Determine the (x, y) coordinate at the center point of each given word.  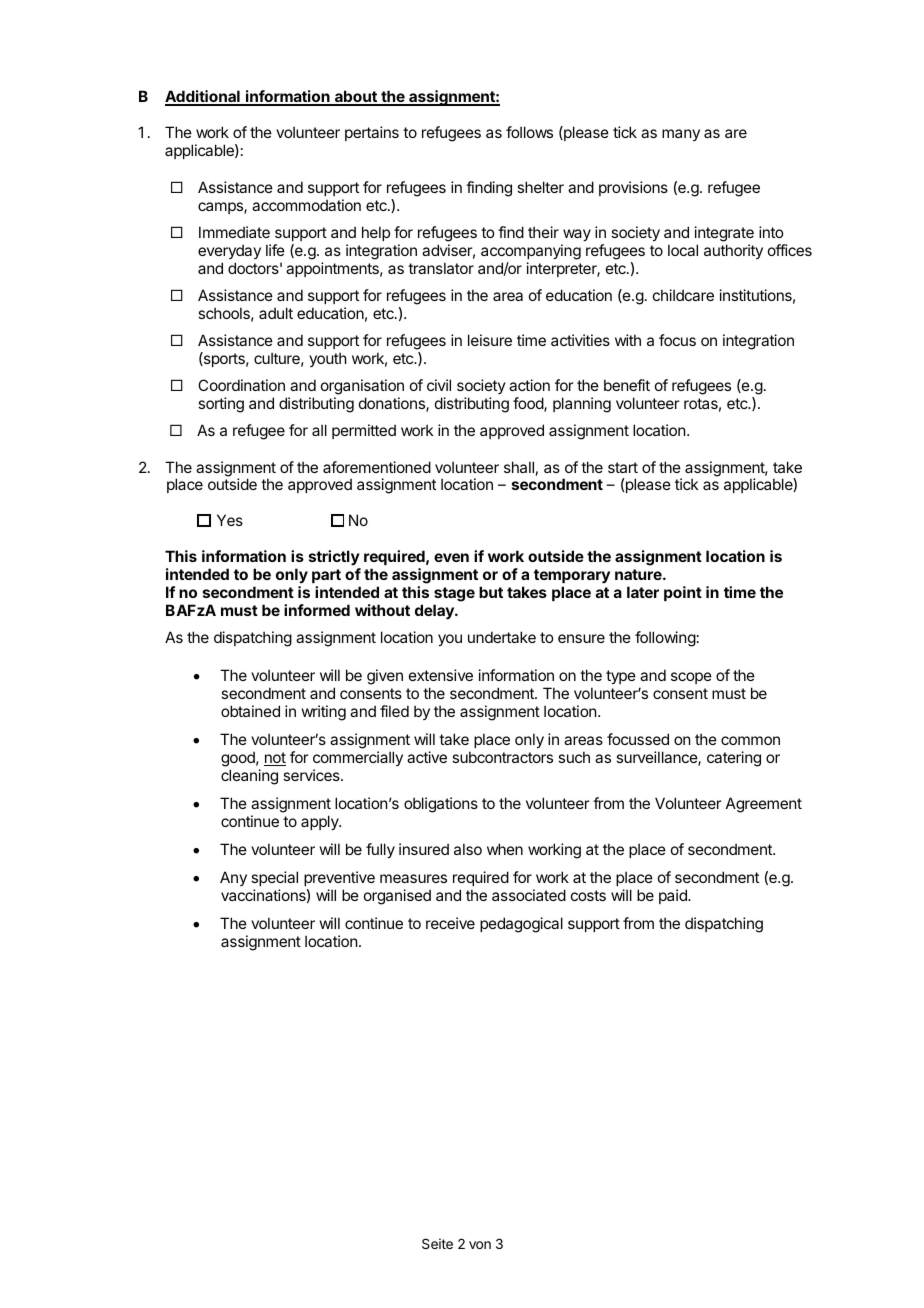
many (681, 135)
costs (588, 895)
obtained (250, 711)
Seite (437, 1243)
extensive (441, 675)
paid (674, 896)
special (274, 878)
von (480, 1245)
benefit (627, 385)
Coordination (241, 385)
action (529, 385)
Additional (203, 97)
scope (691, 678)
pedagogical (521, 925)
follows (529, 132)
